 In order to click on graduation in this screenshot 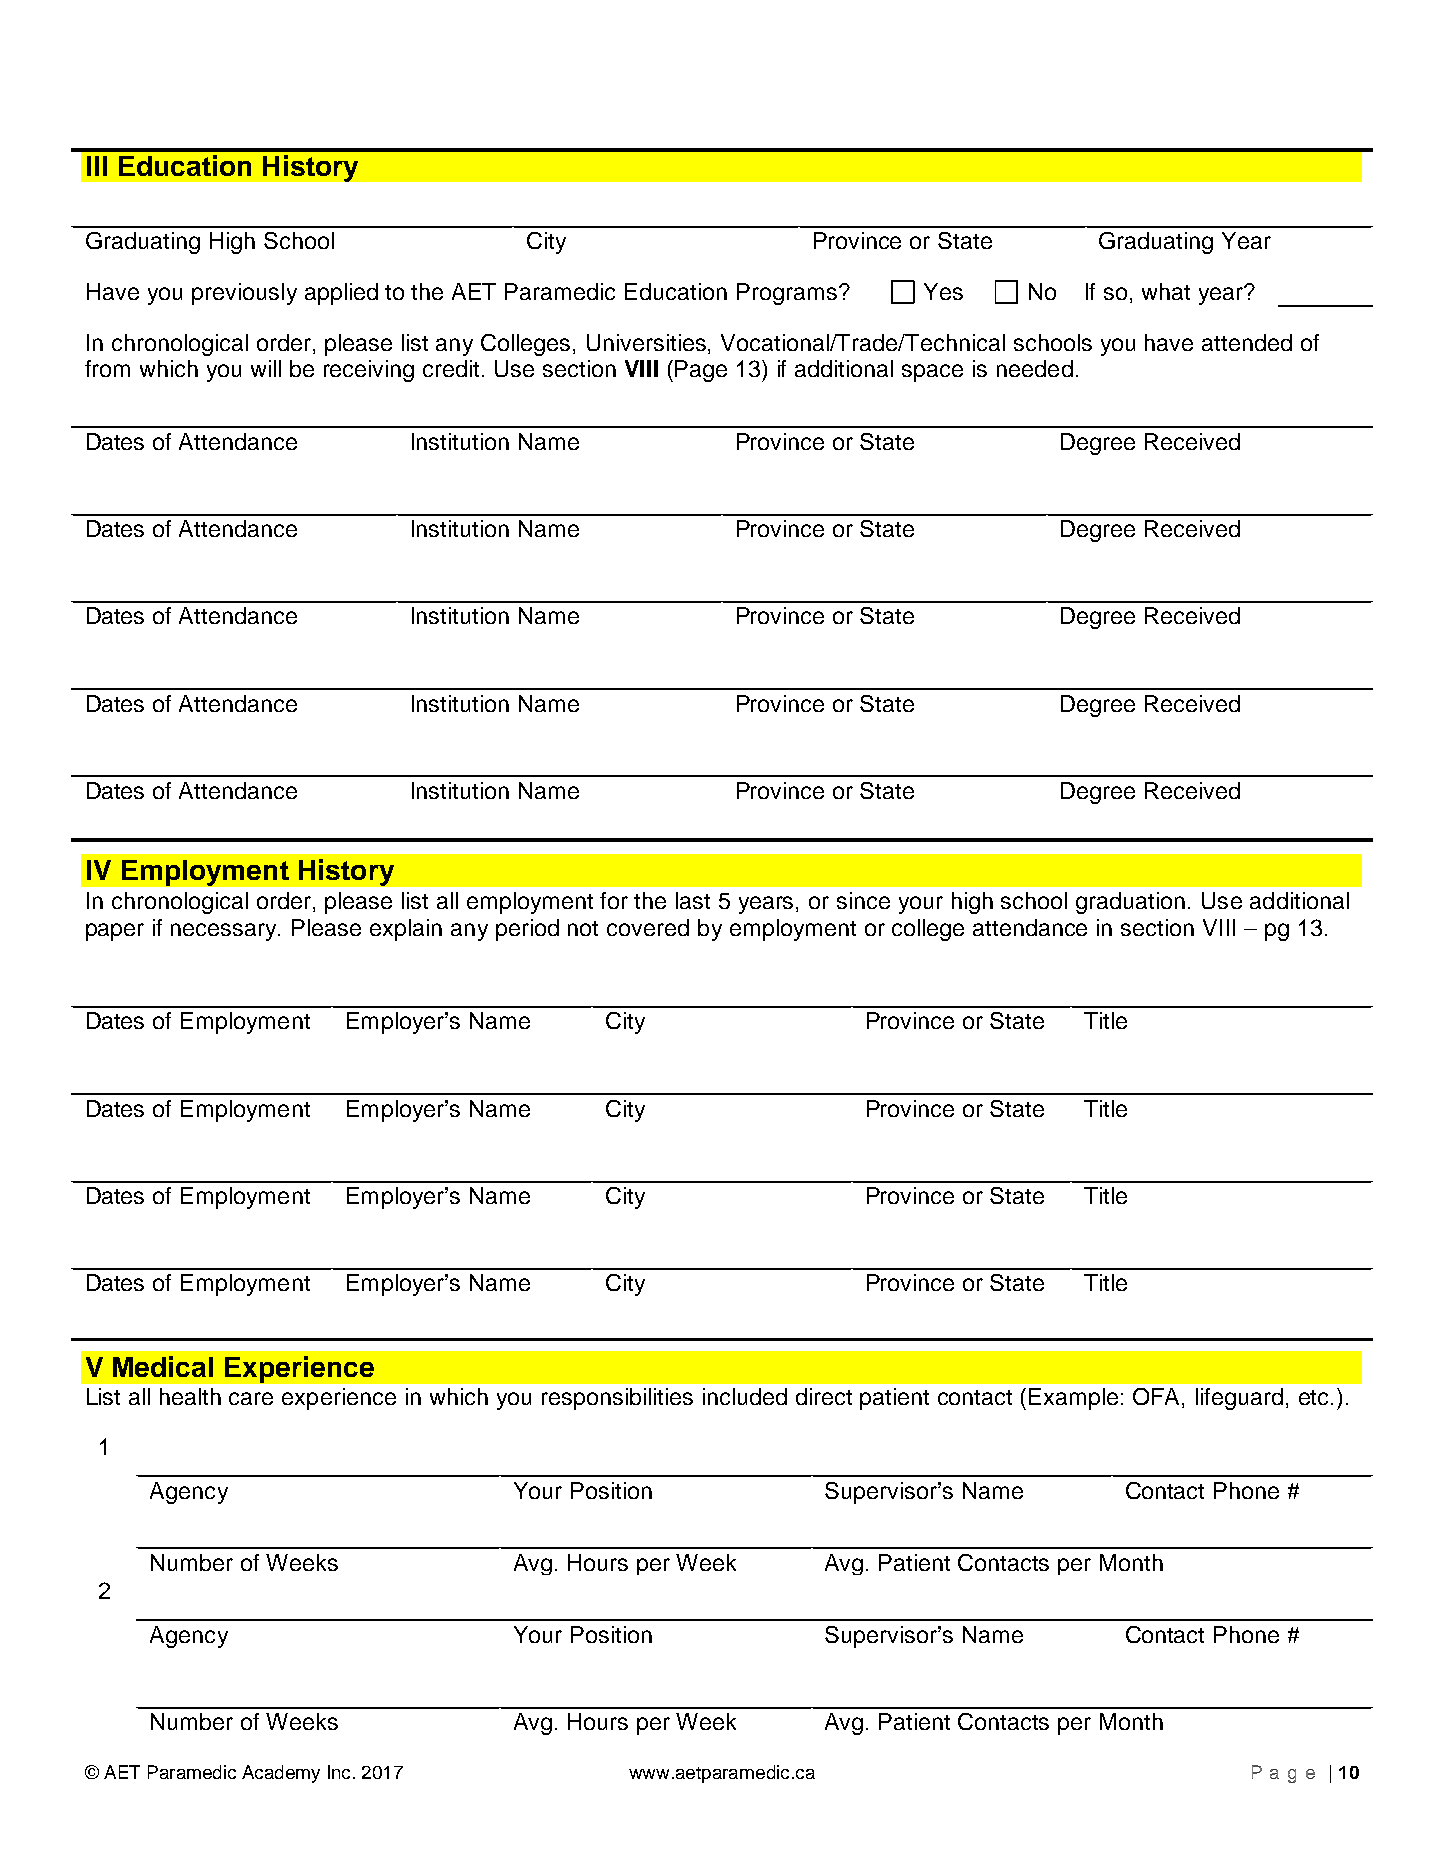, I will do `click(1130, 903)`.
